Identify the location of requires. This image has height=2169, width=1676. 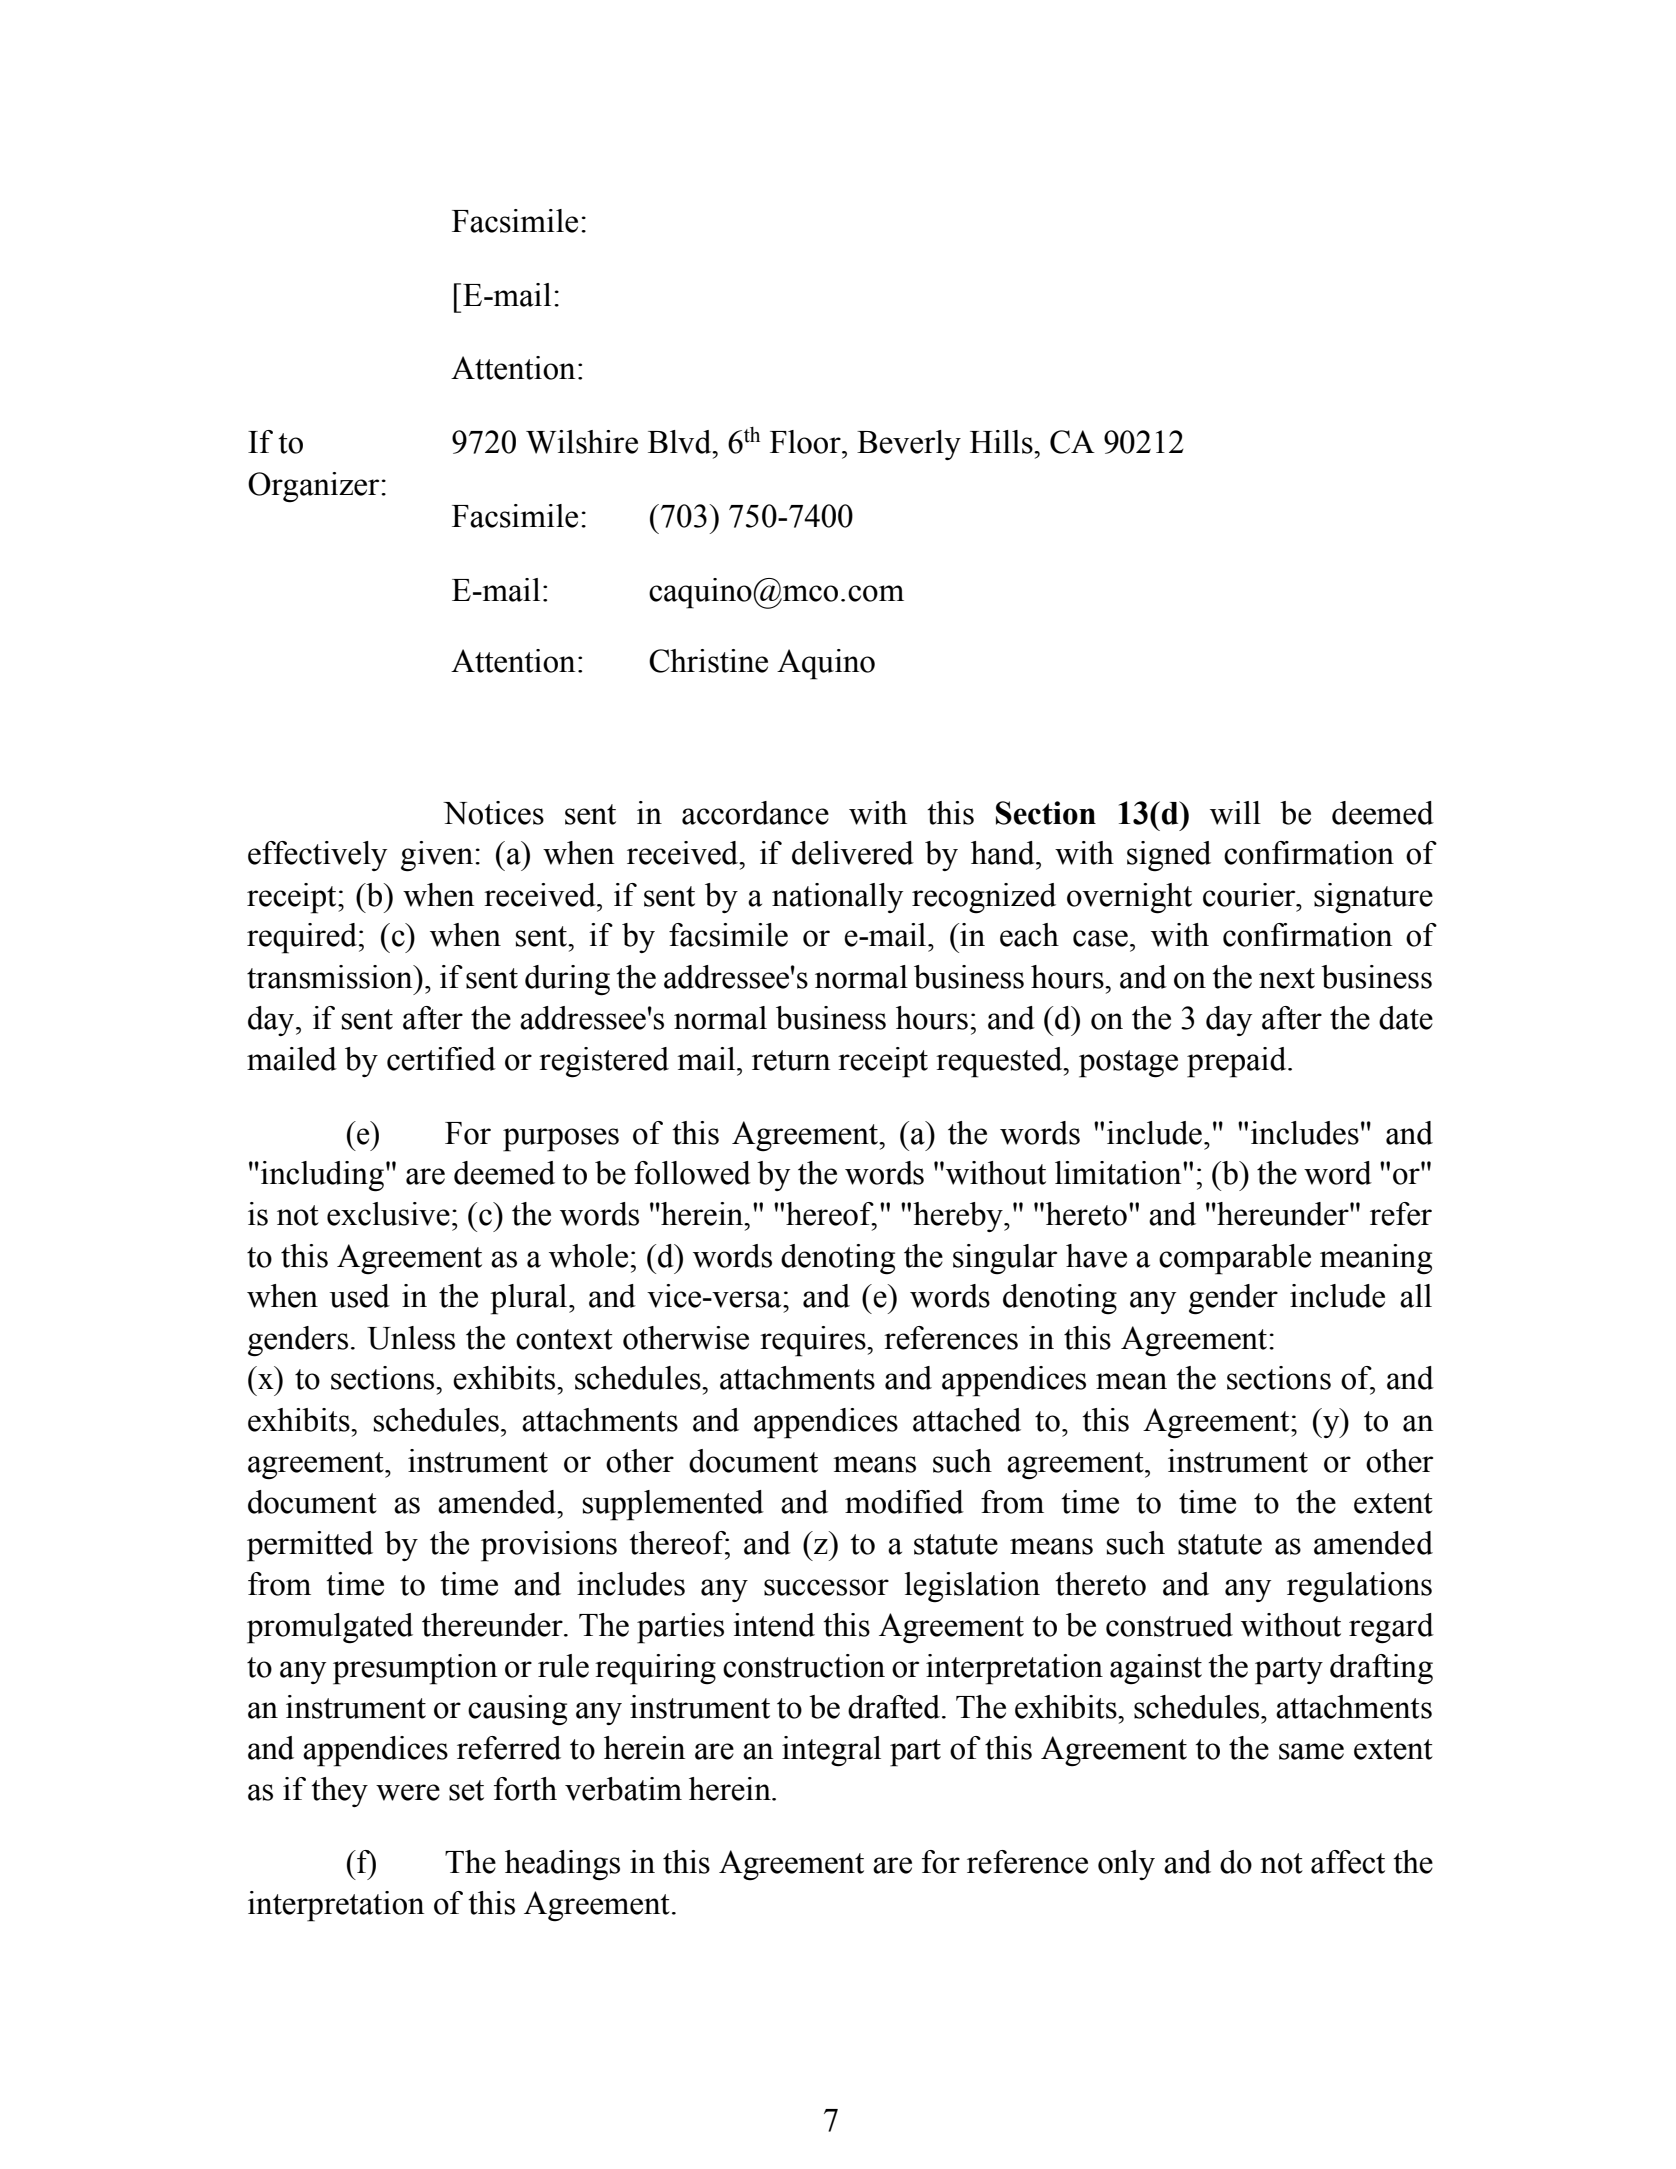
(814, 1341).
